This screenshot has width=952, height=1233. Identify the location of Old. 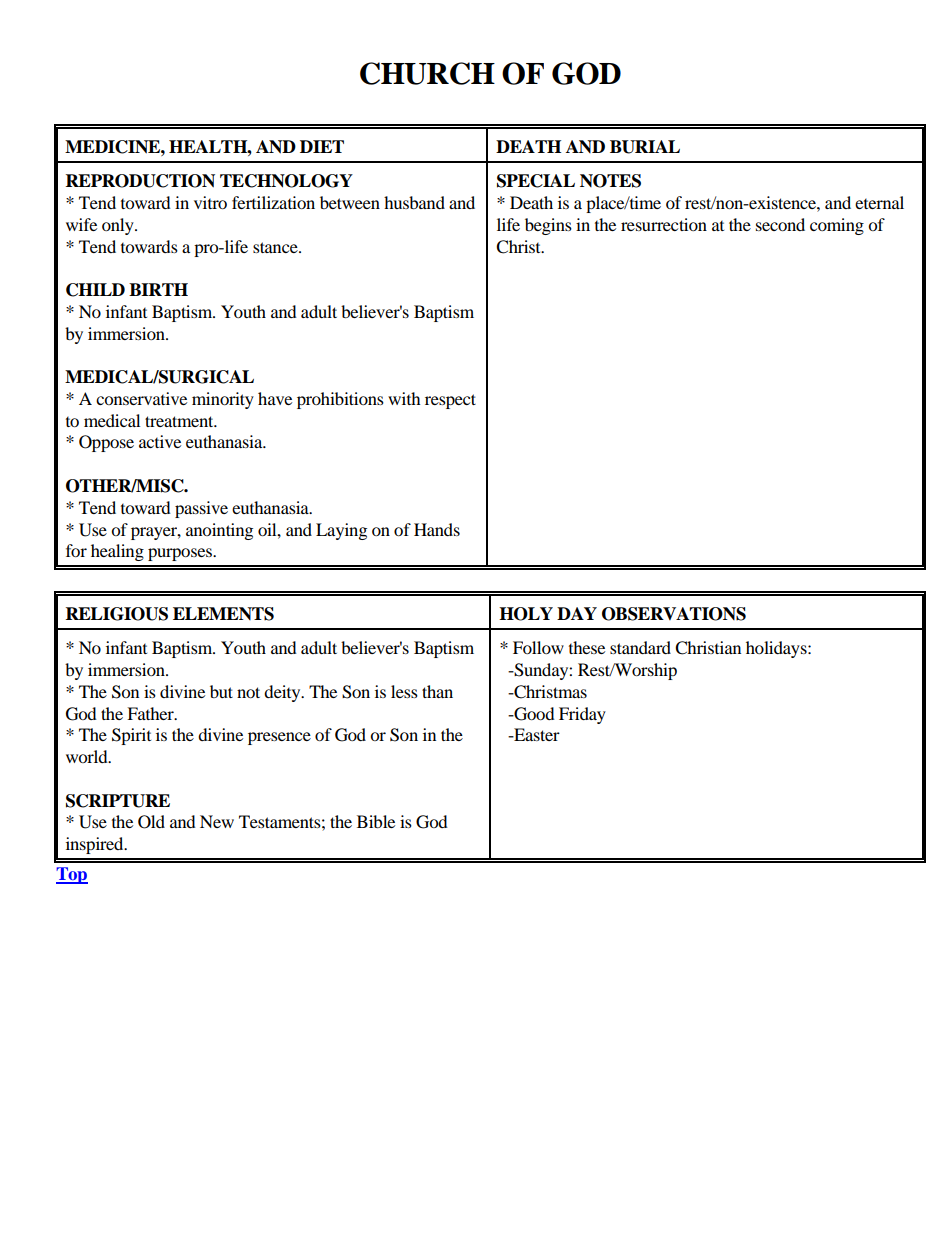
(151, 822).
